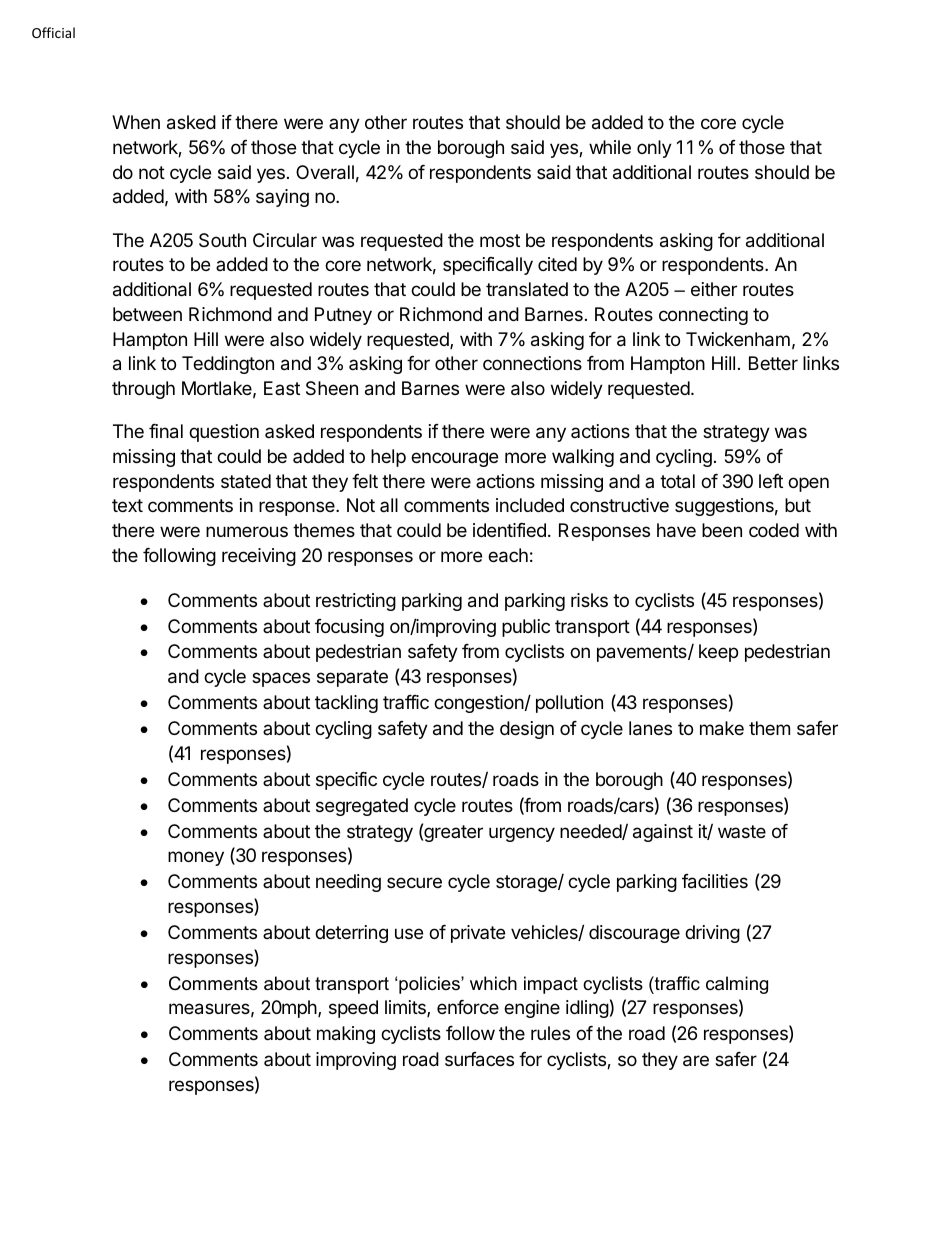  I want to click on Overall, so click(325, 172).
